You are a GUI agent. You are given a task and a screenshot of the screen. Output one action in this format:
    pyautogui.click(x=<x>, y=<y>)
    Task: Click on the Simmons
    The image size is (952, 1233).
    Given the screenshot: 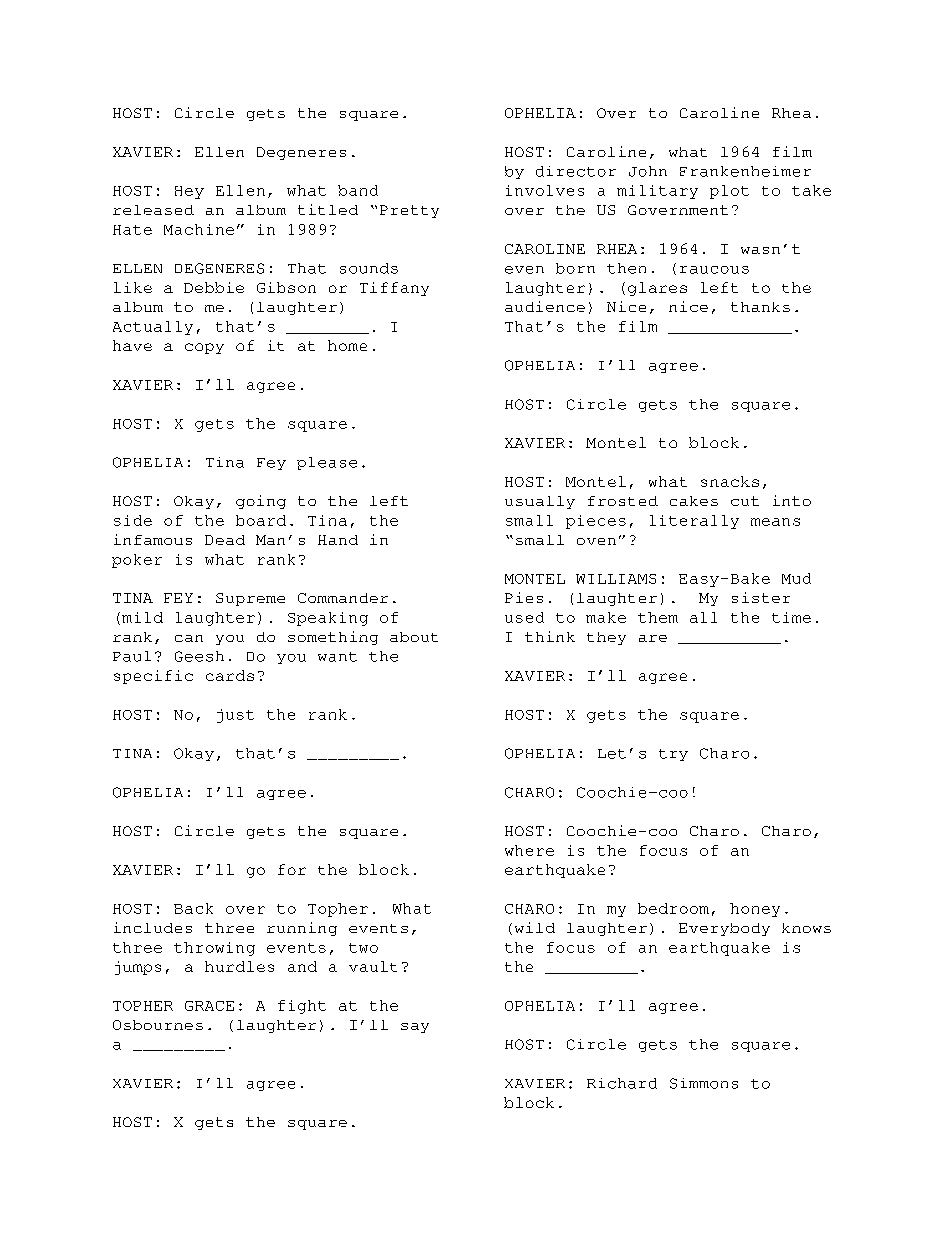 What is the action you would take?
    pyautogui.click(x=704, y=1083)
